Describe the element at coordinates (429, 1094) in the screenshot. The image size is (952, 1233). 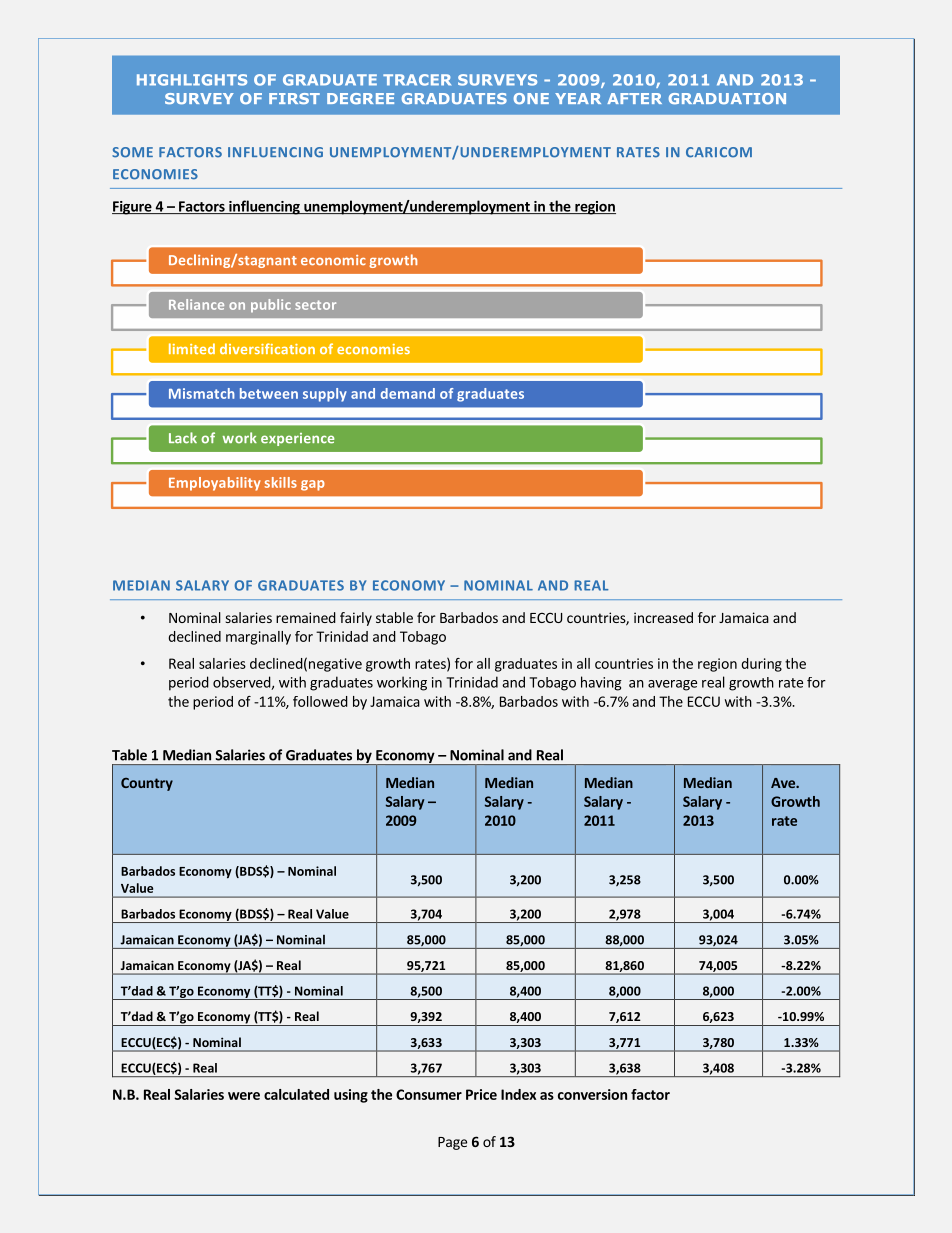
I see `Consumer` at that location.
